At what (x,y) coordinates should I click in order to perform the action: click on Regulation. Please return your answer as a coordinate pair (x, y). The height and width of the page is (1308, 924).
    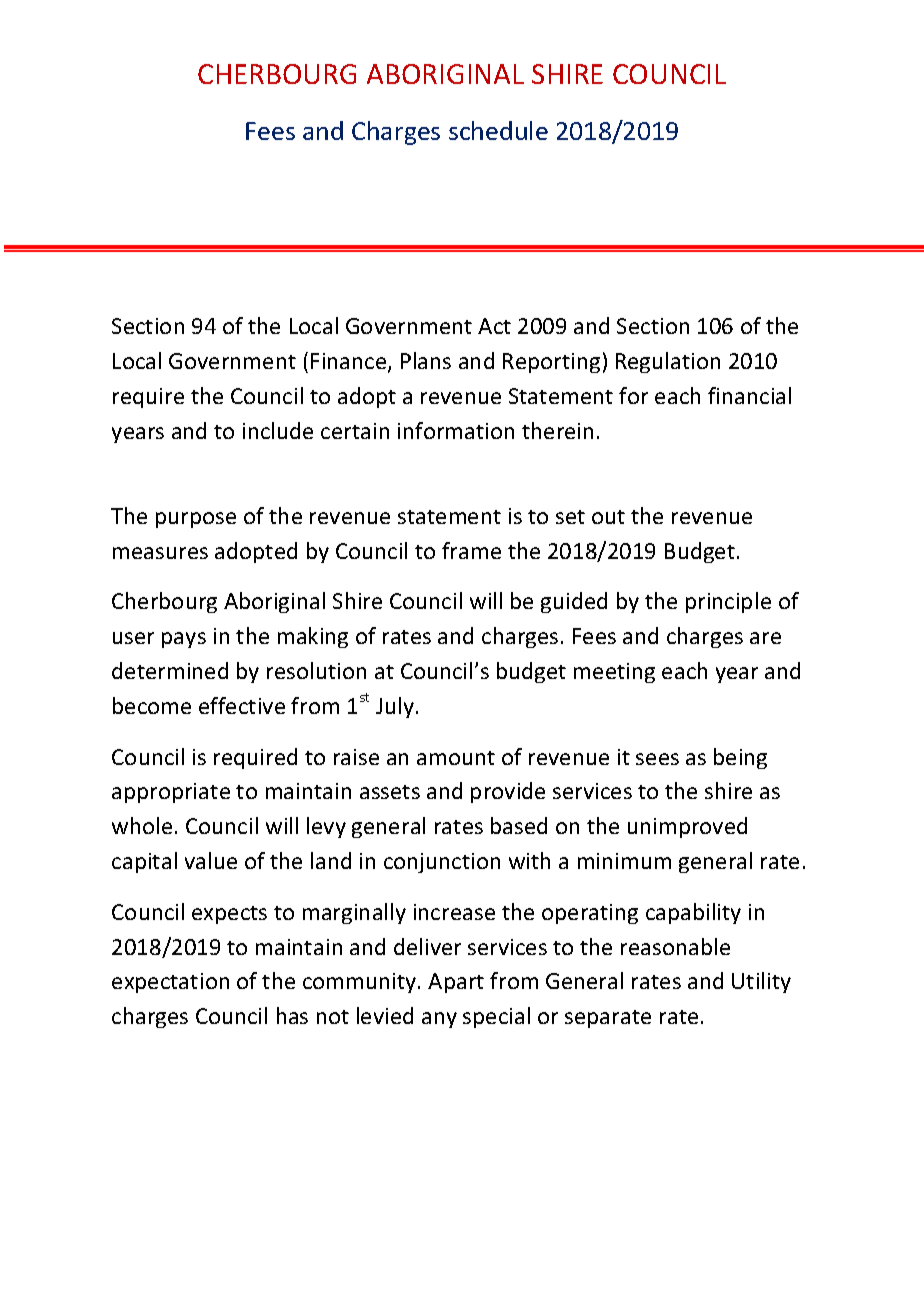
    Looking at the image, I should click on (668, 362).
